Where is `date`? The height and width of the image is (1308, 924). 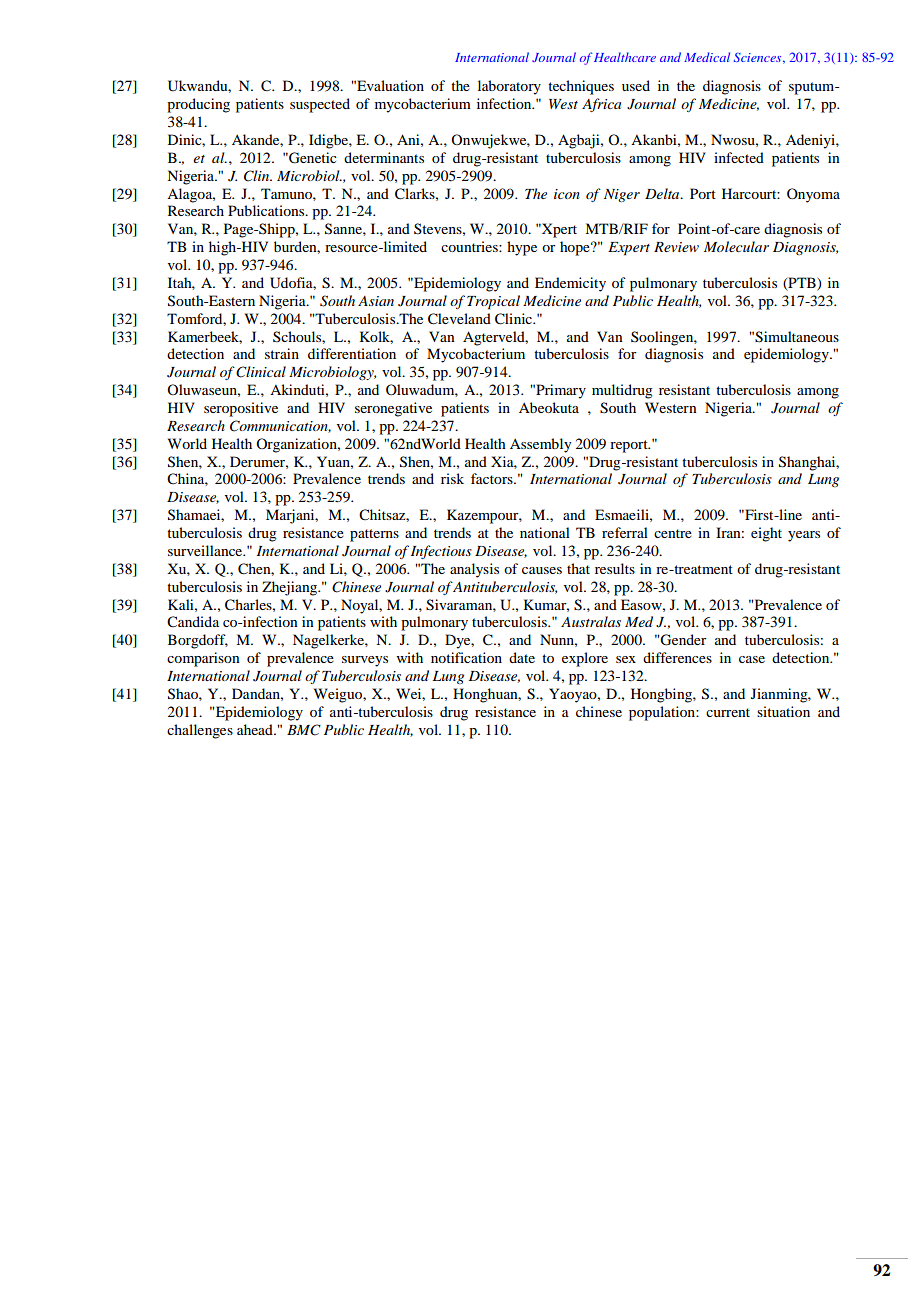
date is located at coordinates (522, 657).
